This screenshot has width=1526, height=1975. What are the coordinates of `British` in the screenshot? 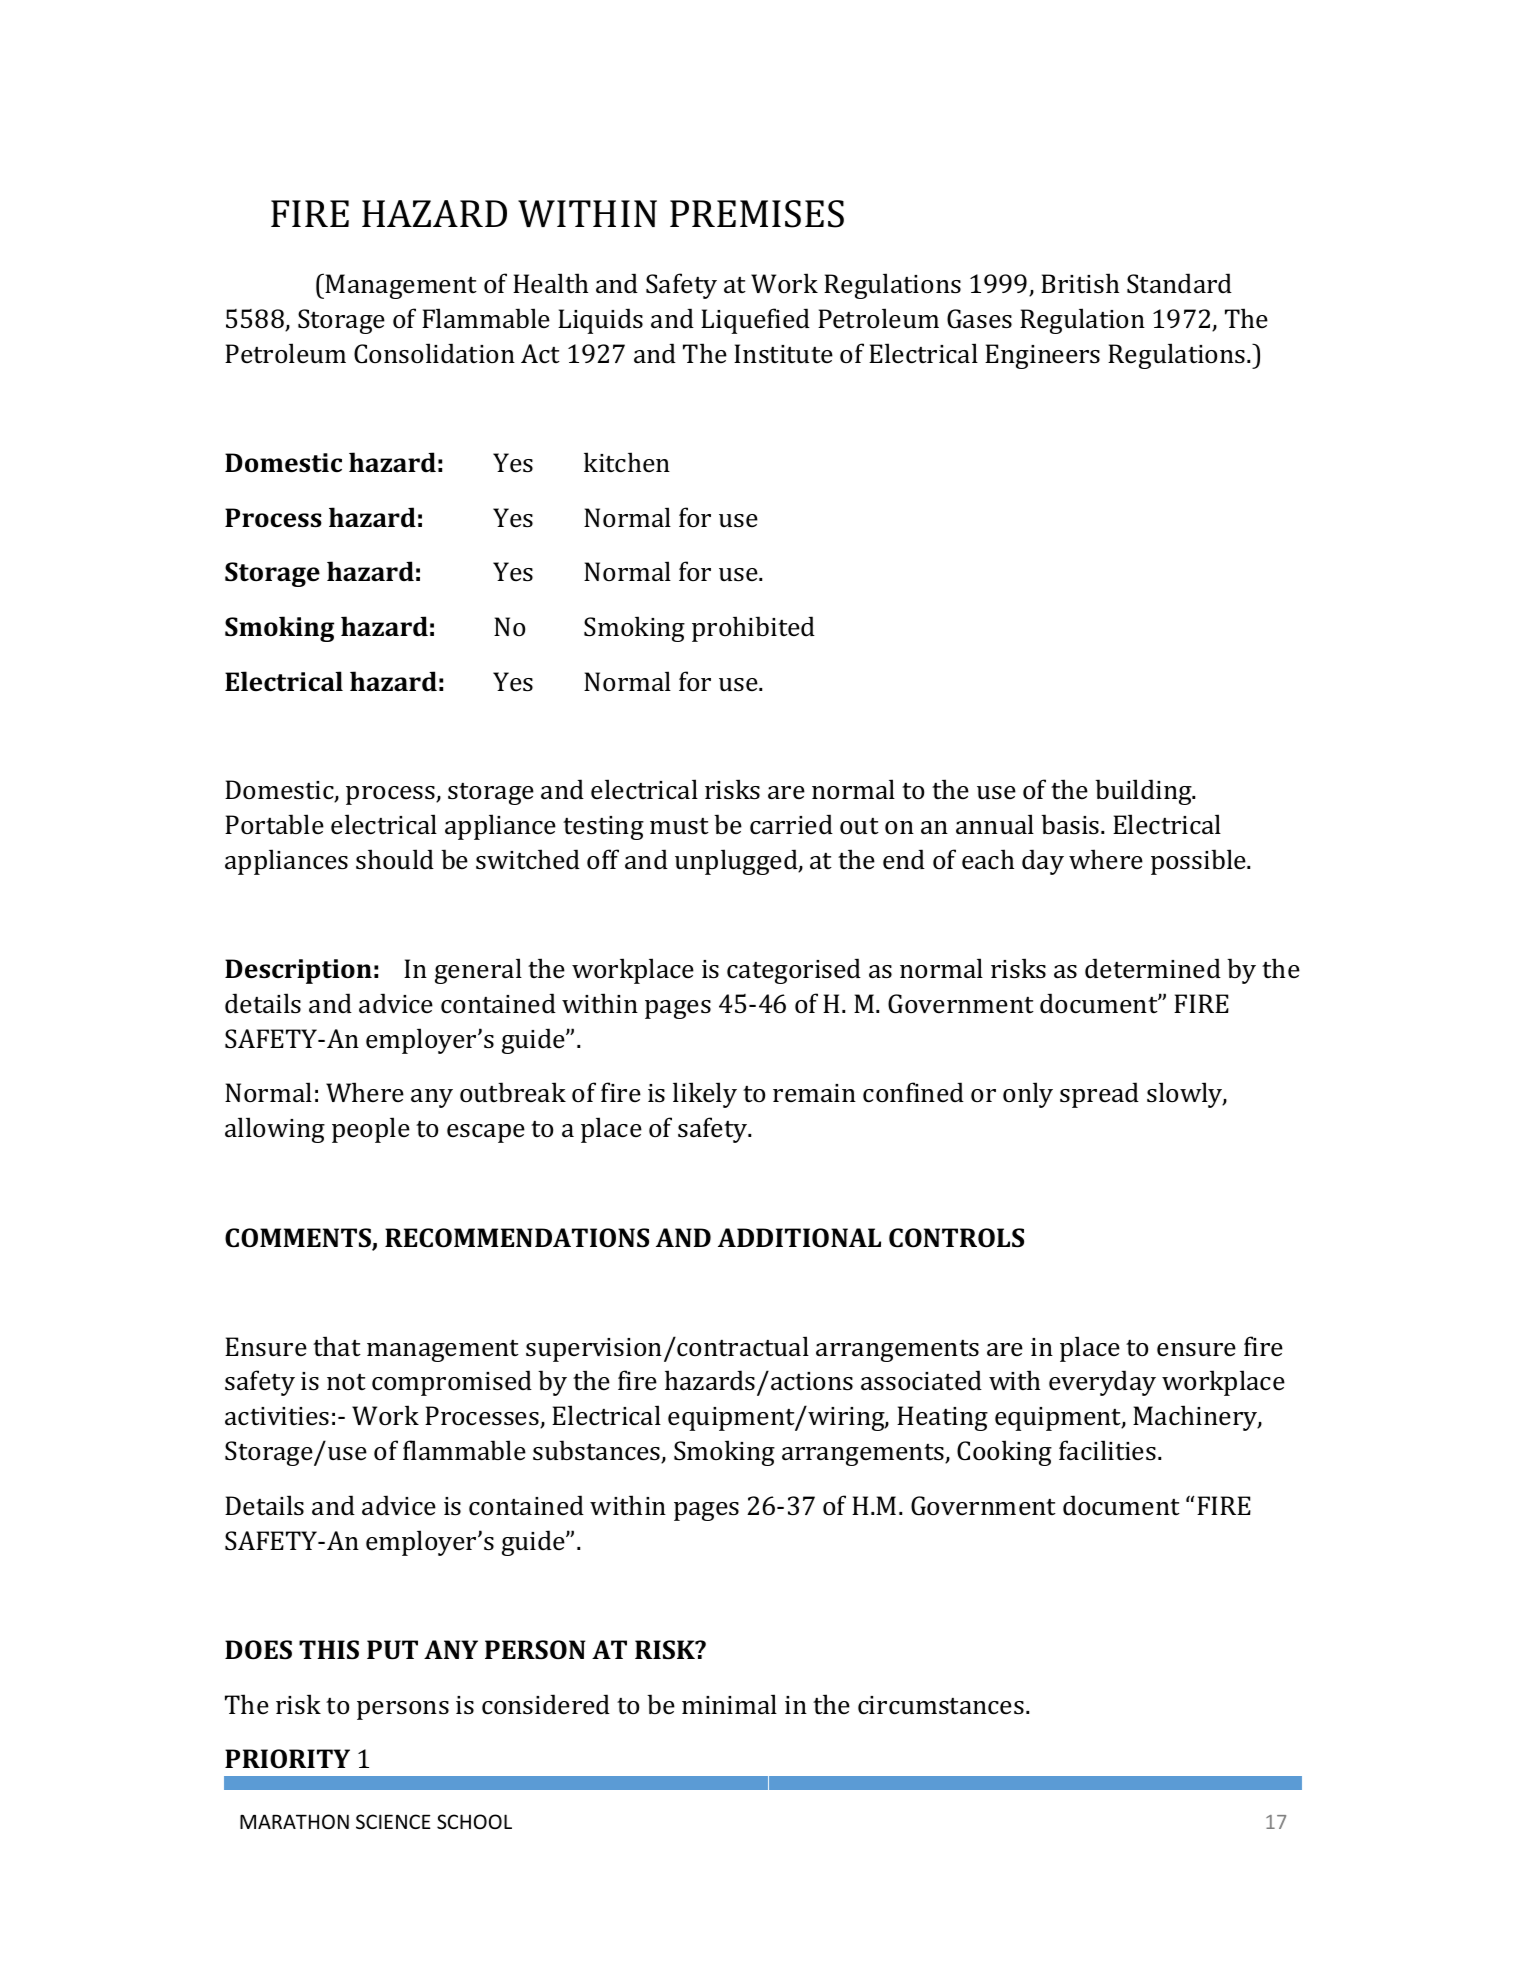 It's located at (1080, 283).
